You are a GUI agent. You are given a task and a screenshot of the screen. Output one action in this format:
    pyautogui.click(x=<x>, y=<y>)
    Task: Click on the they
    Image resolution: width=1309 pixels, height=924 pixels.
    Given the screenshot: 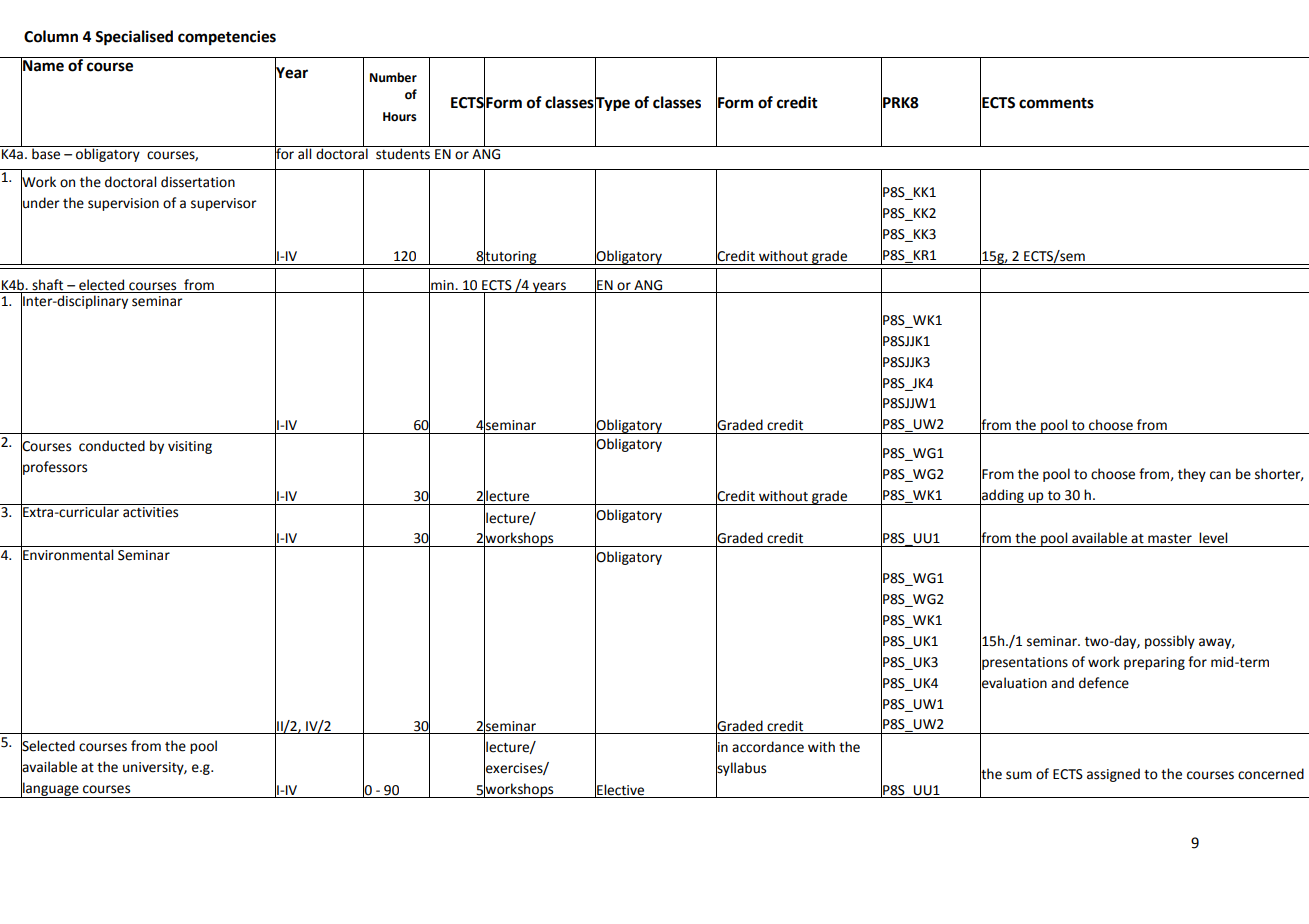 What is the action you would take?
    pyautogui.click(x=1192, y=475)
